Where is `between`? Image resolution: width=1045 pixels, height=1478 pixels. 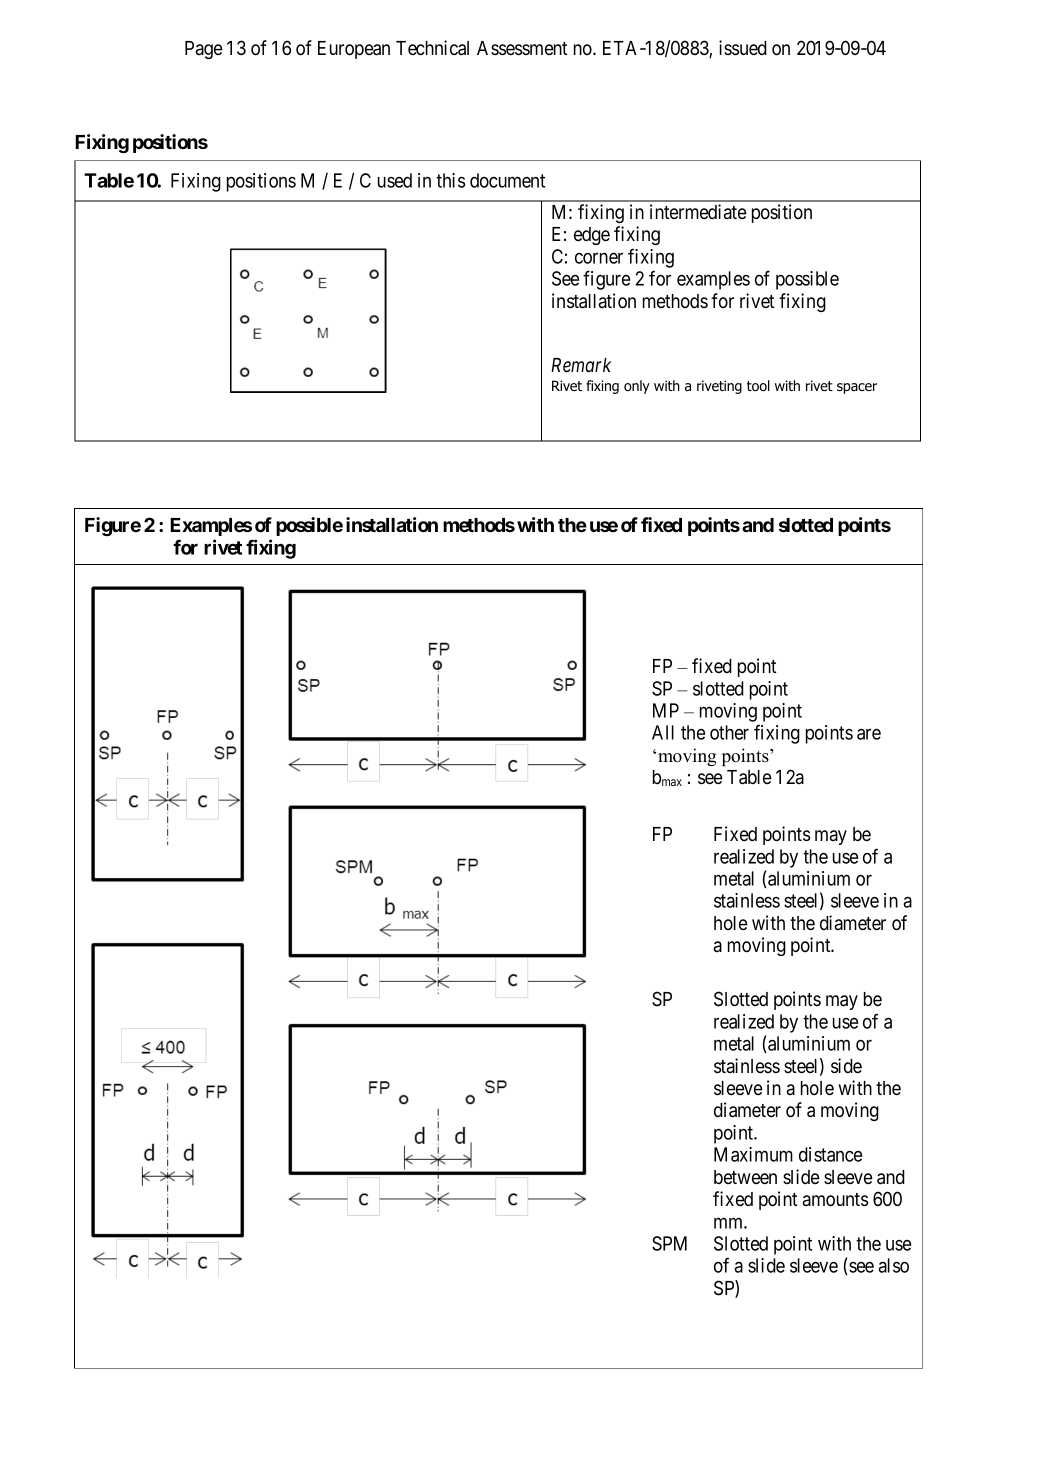 between is located at coordinates (745, 1177).
